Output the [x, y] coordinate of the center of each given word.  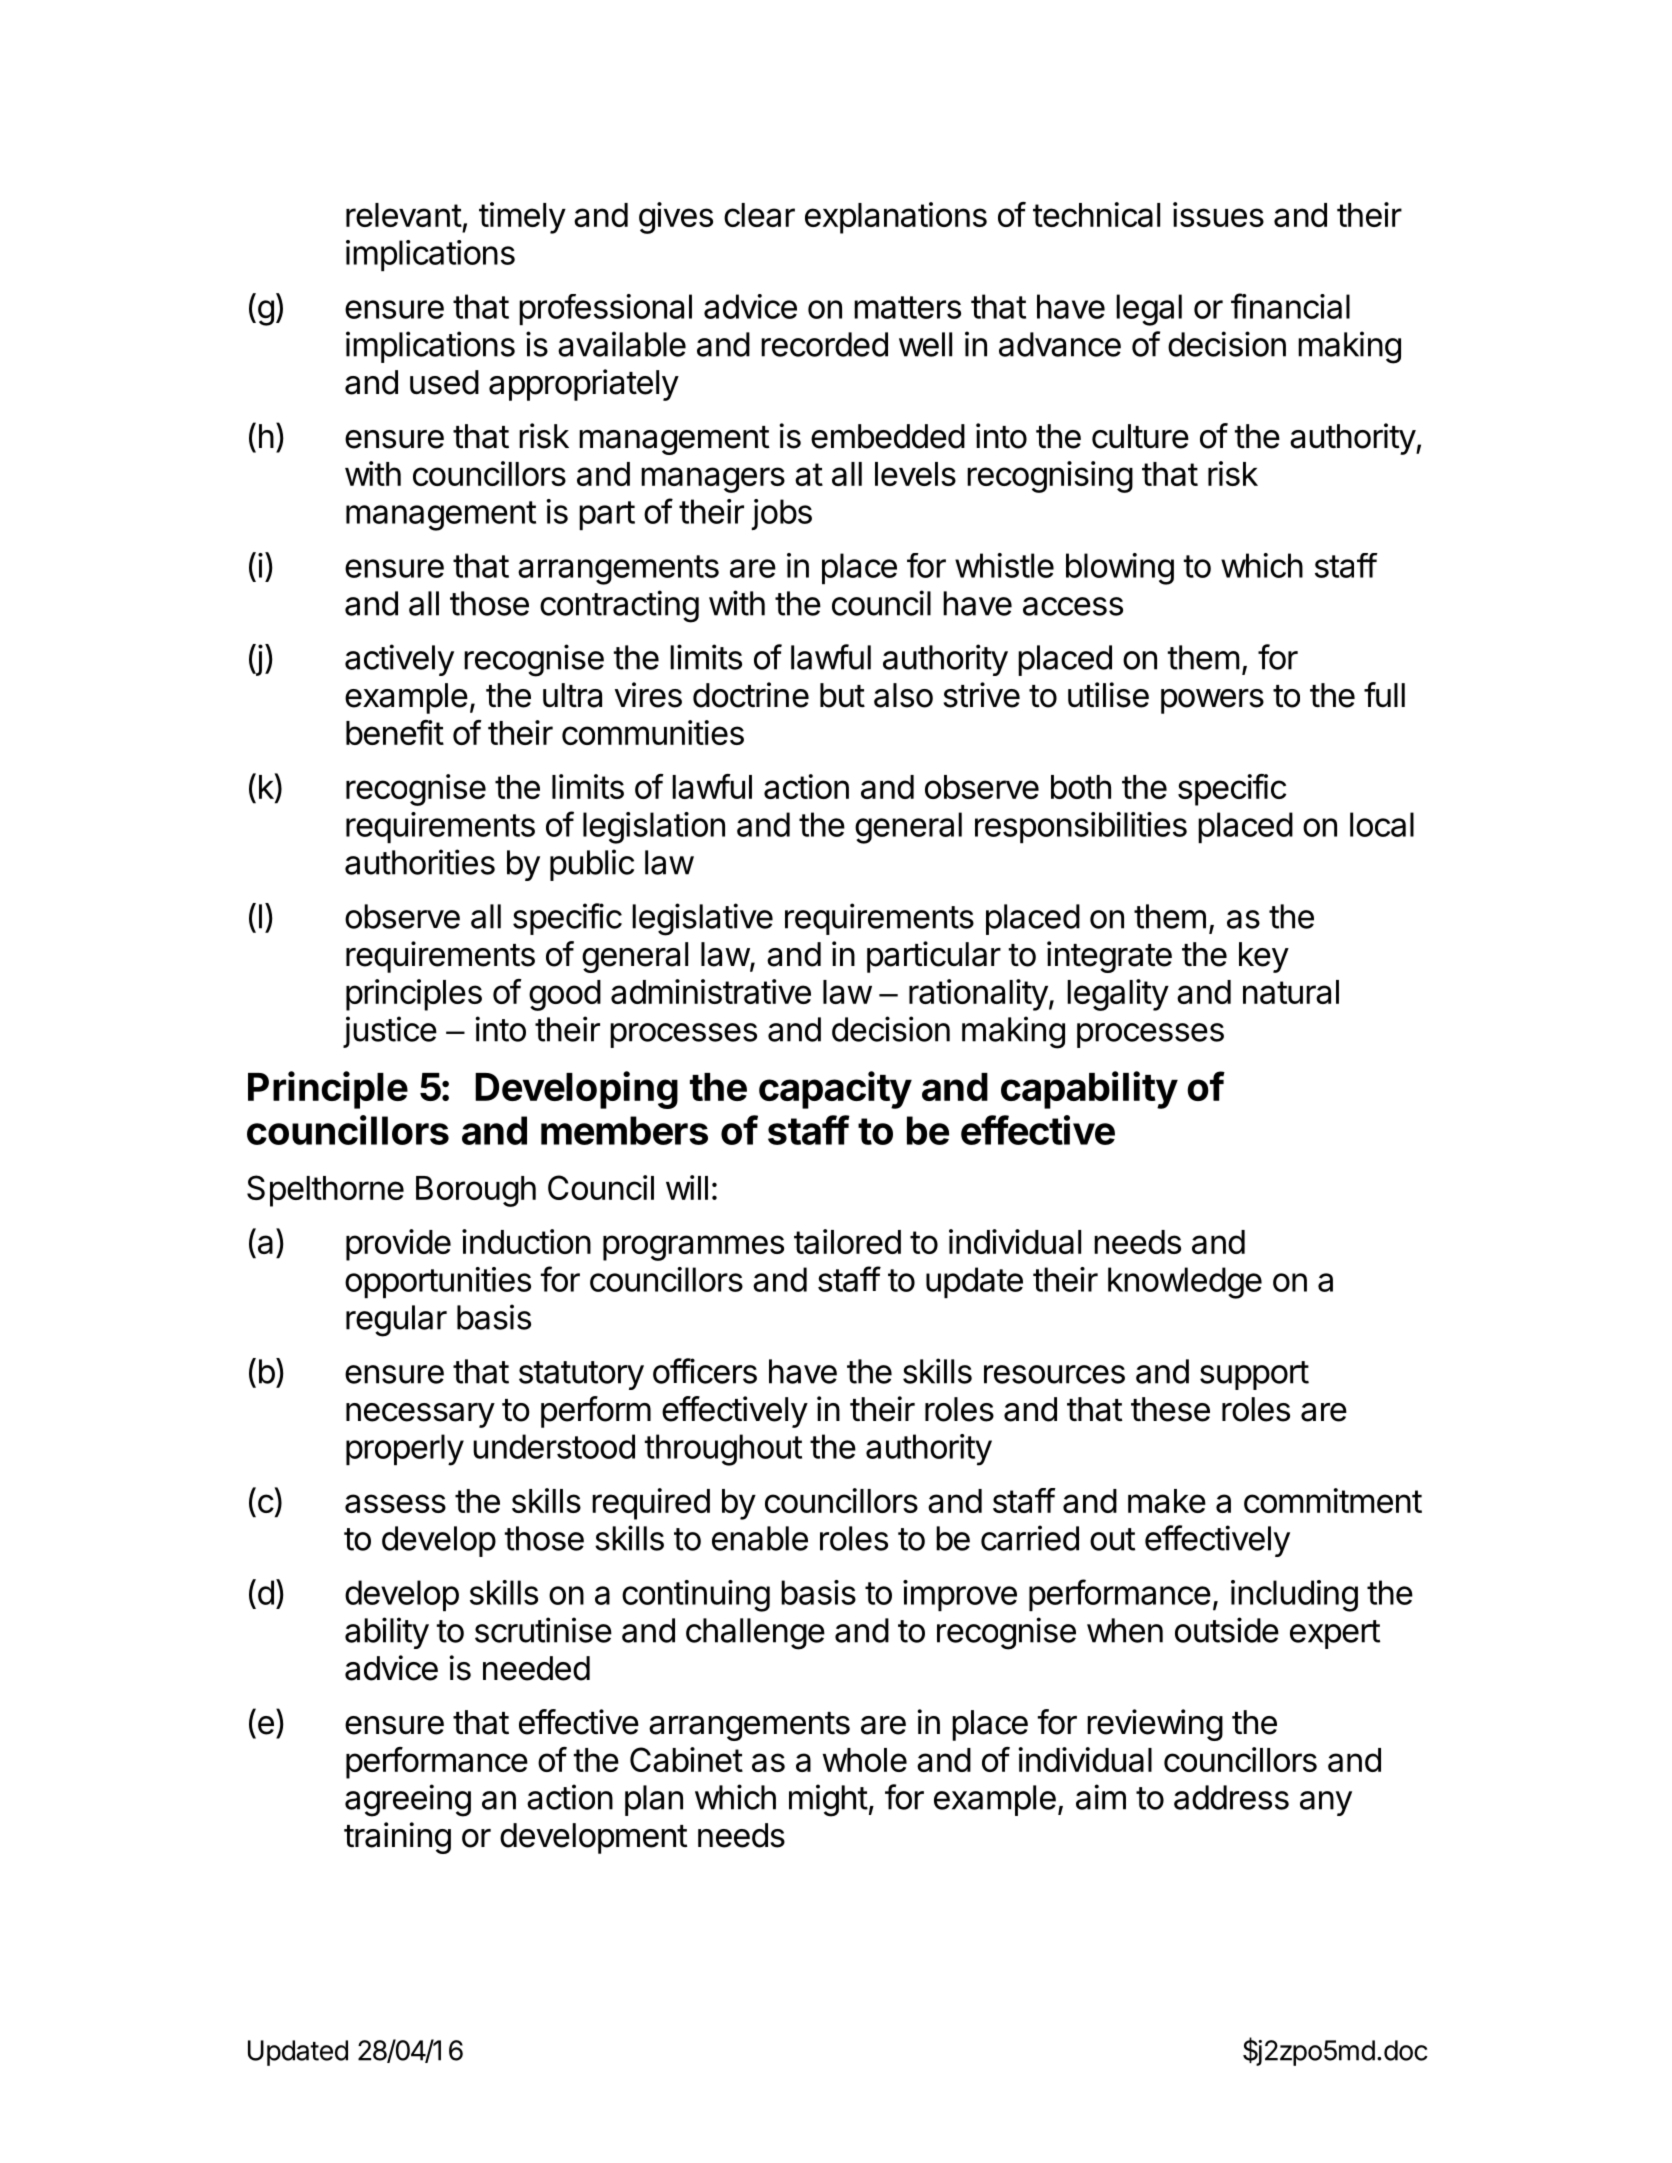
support [1254, 1375]
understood [554, 1446]
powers [1212, 701]
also [903, 695]
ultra [572, 695]
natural [1291, 992]
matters [907, 307]
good [565, 995]
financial [1290, 306]
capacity [835, 1090]
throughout [723, 1450]
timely [522, 218]
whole [865, 1760]
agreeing [408, 1800]
